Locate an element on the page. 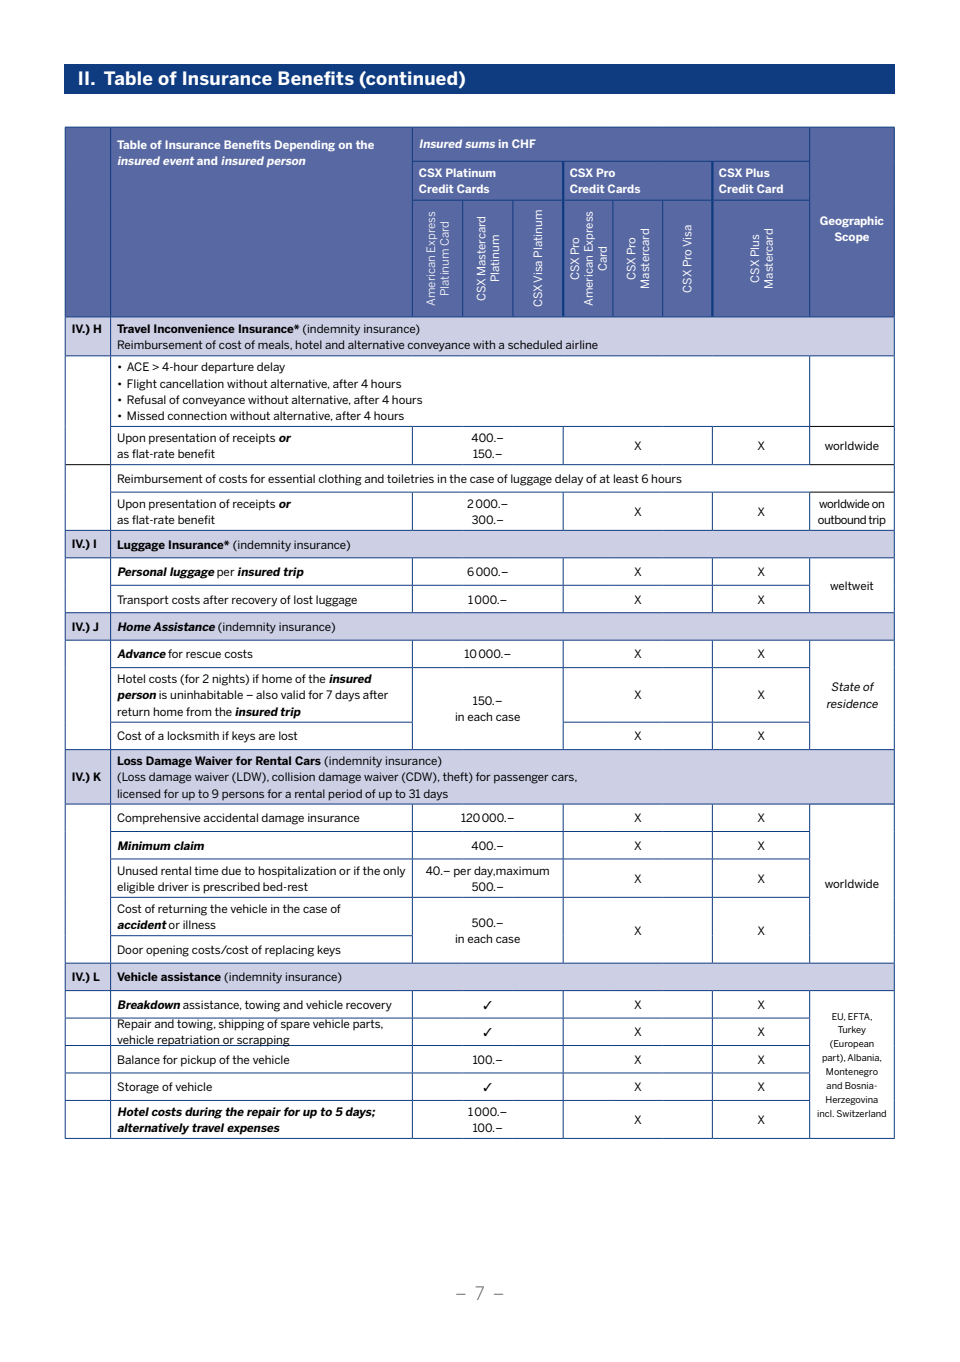 Image resolution: width=960 pixels, height=1362 pixels. valid is located at coordinates (293, 694).
